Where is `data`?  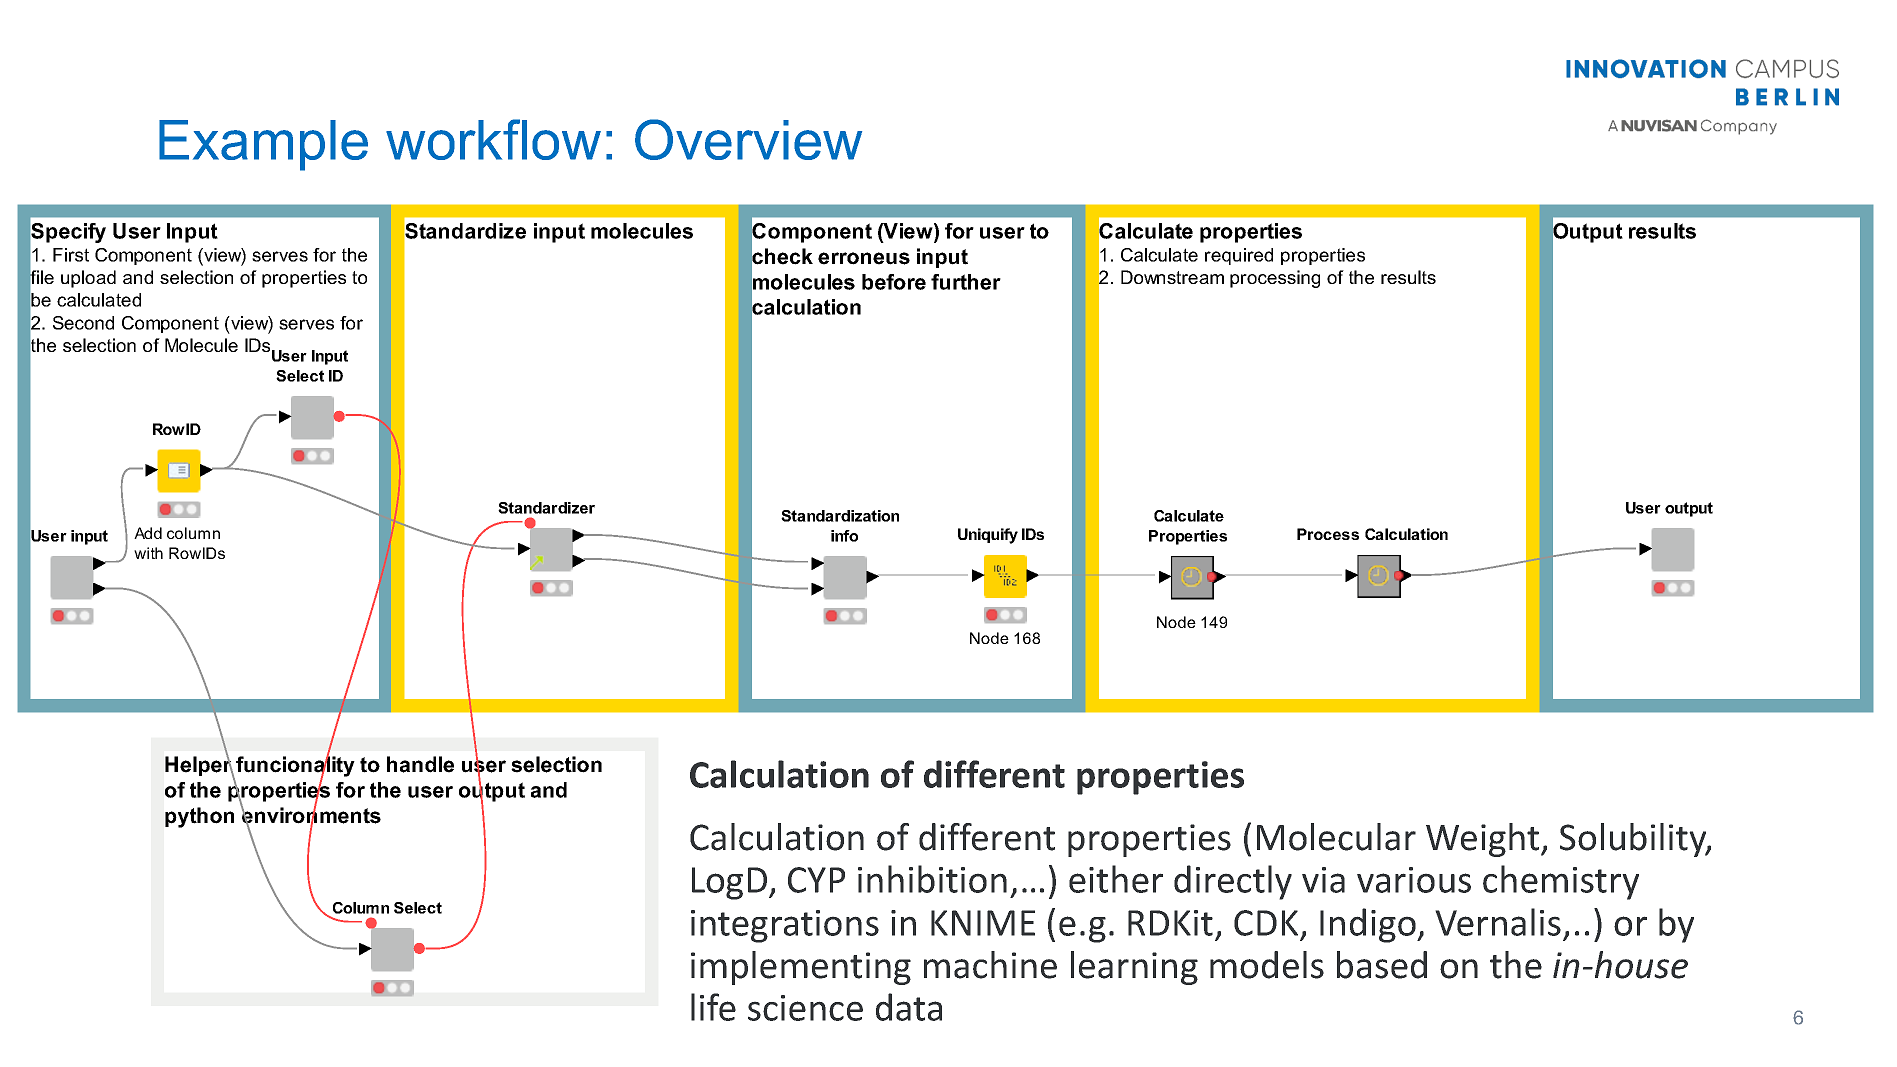 data is located at coordinates (909, 1007).
